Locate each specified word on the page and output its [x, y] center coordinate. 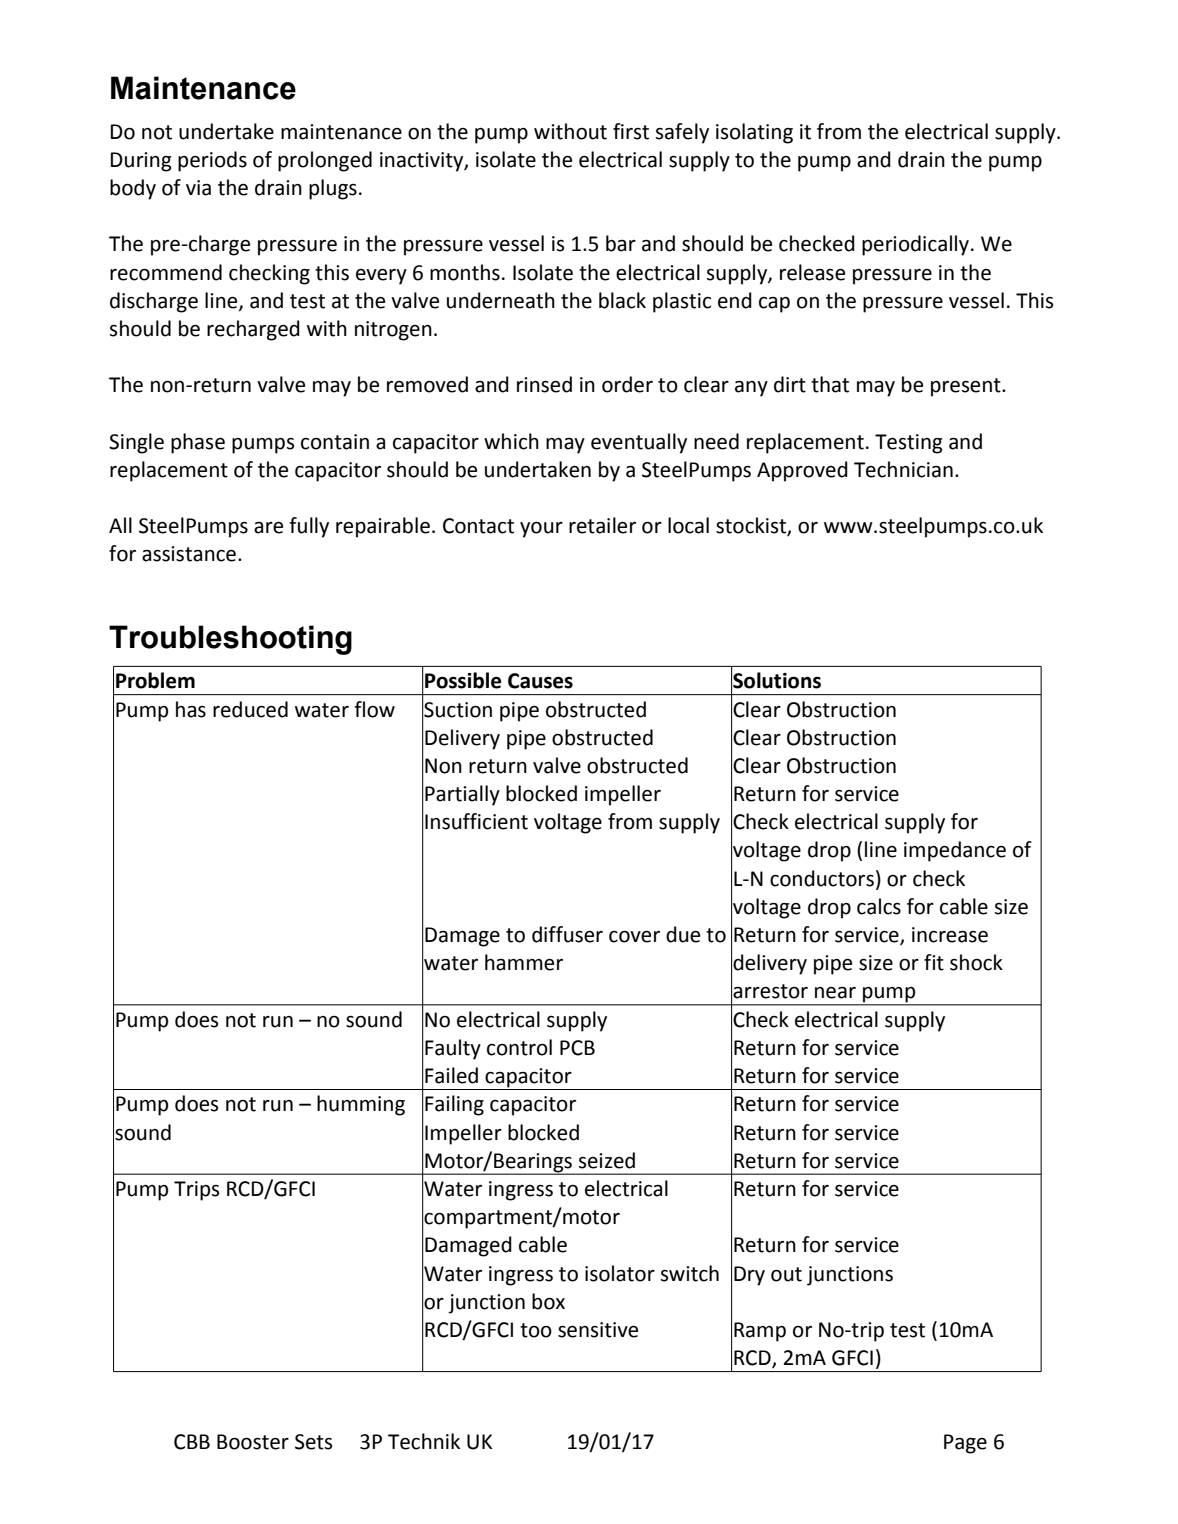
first [631, 131]
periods [212, 161]
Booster [253, 1442]
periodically [915, 245]
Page [965, 1444]
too [536, 1330]
